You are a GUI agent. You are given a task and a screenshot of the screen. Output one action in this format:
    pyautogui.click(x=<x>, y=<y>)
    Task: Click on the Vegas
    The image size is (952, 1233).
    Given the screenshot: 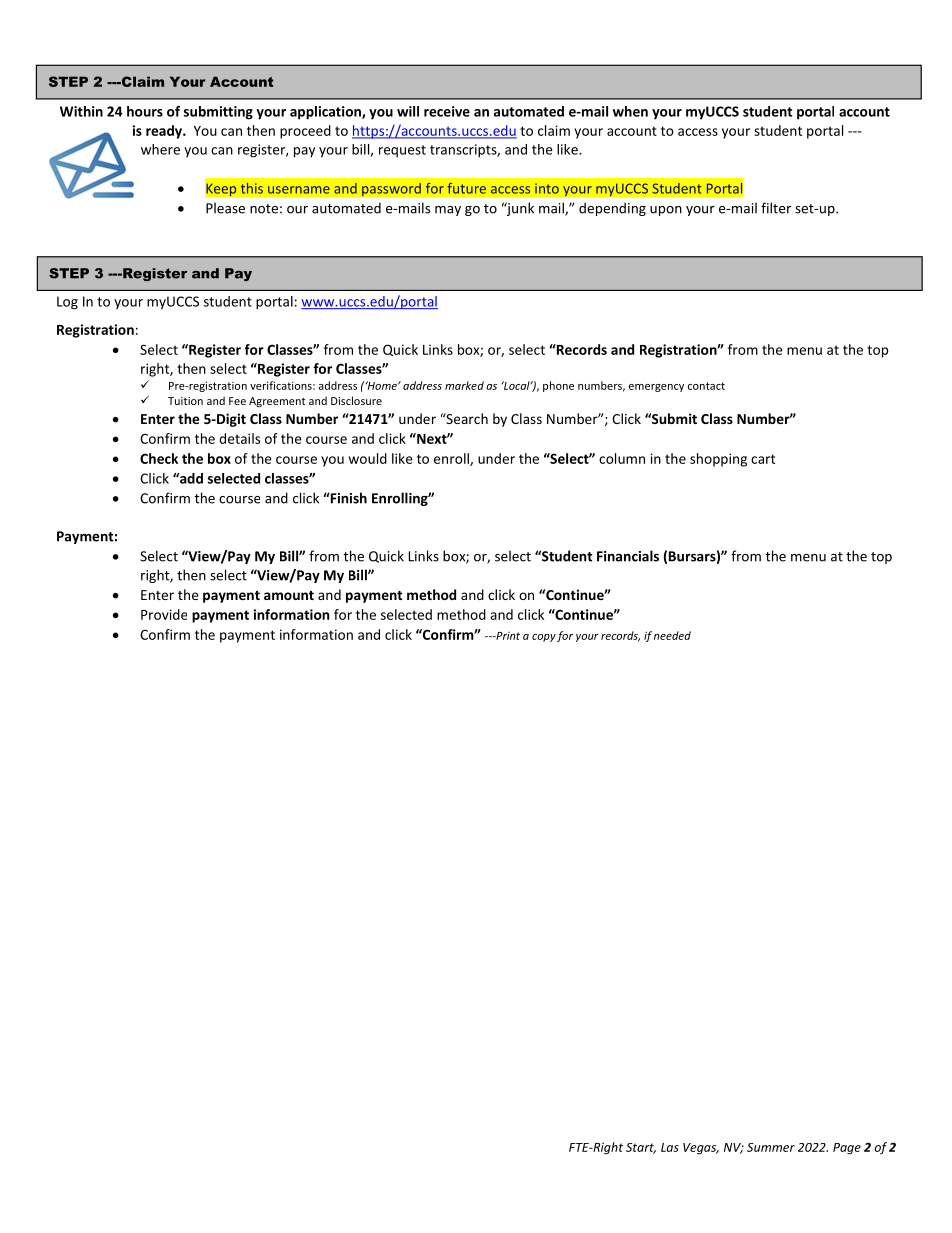 What is the action you would take?
    pyautogui.click(x=701, y=1149)
